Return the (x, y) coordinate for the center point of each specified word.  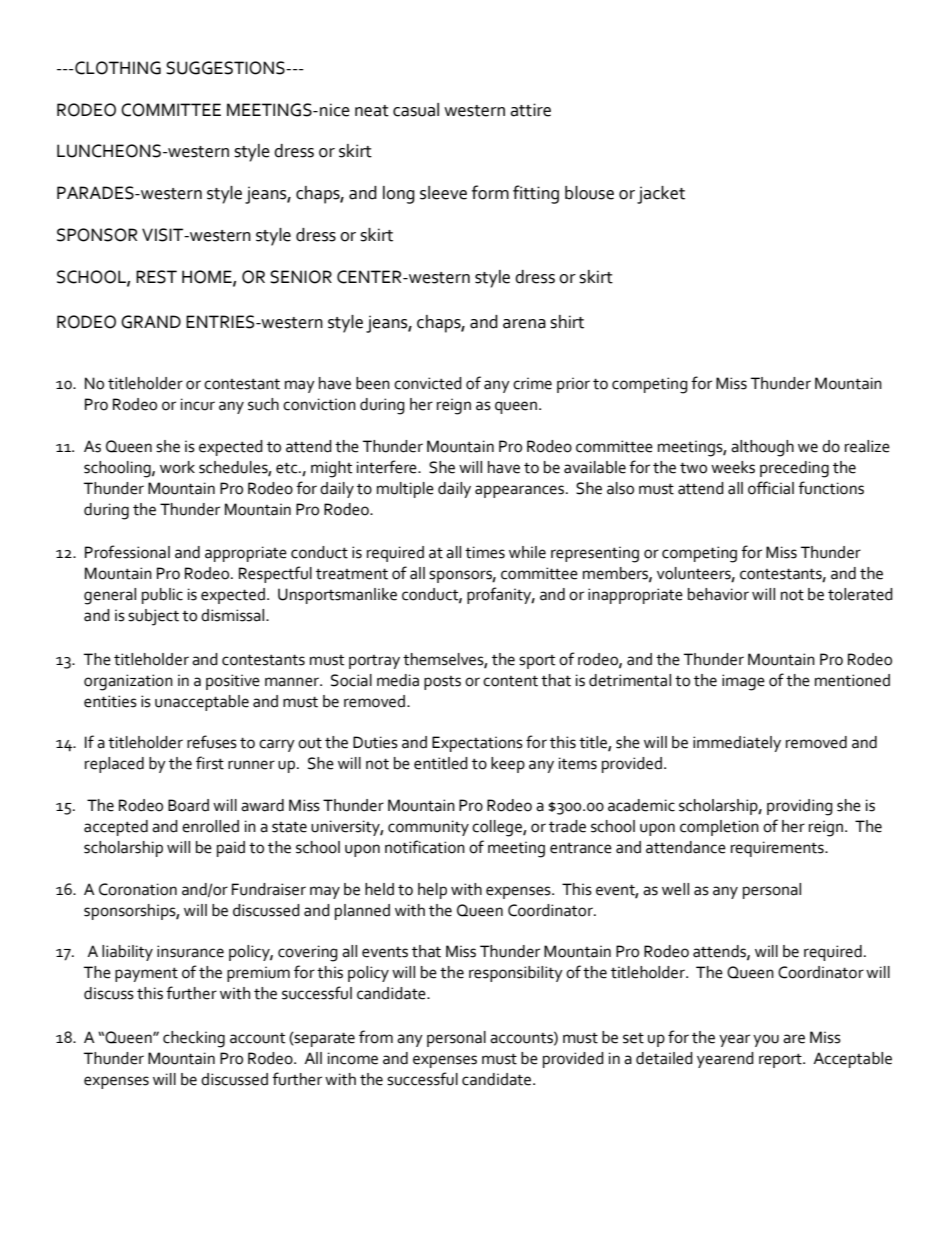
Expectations (477, 744)
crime (532, 383)
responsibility (516, 974)
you (766, 1040)
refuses (212, 742)
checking (194, 1039)
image (743, 682)
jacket (661, 195)
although (762, 448)
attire (530, 110)
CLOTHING (117, 68)
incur (198, 404)
